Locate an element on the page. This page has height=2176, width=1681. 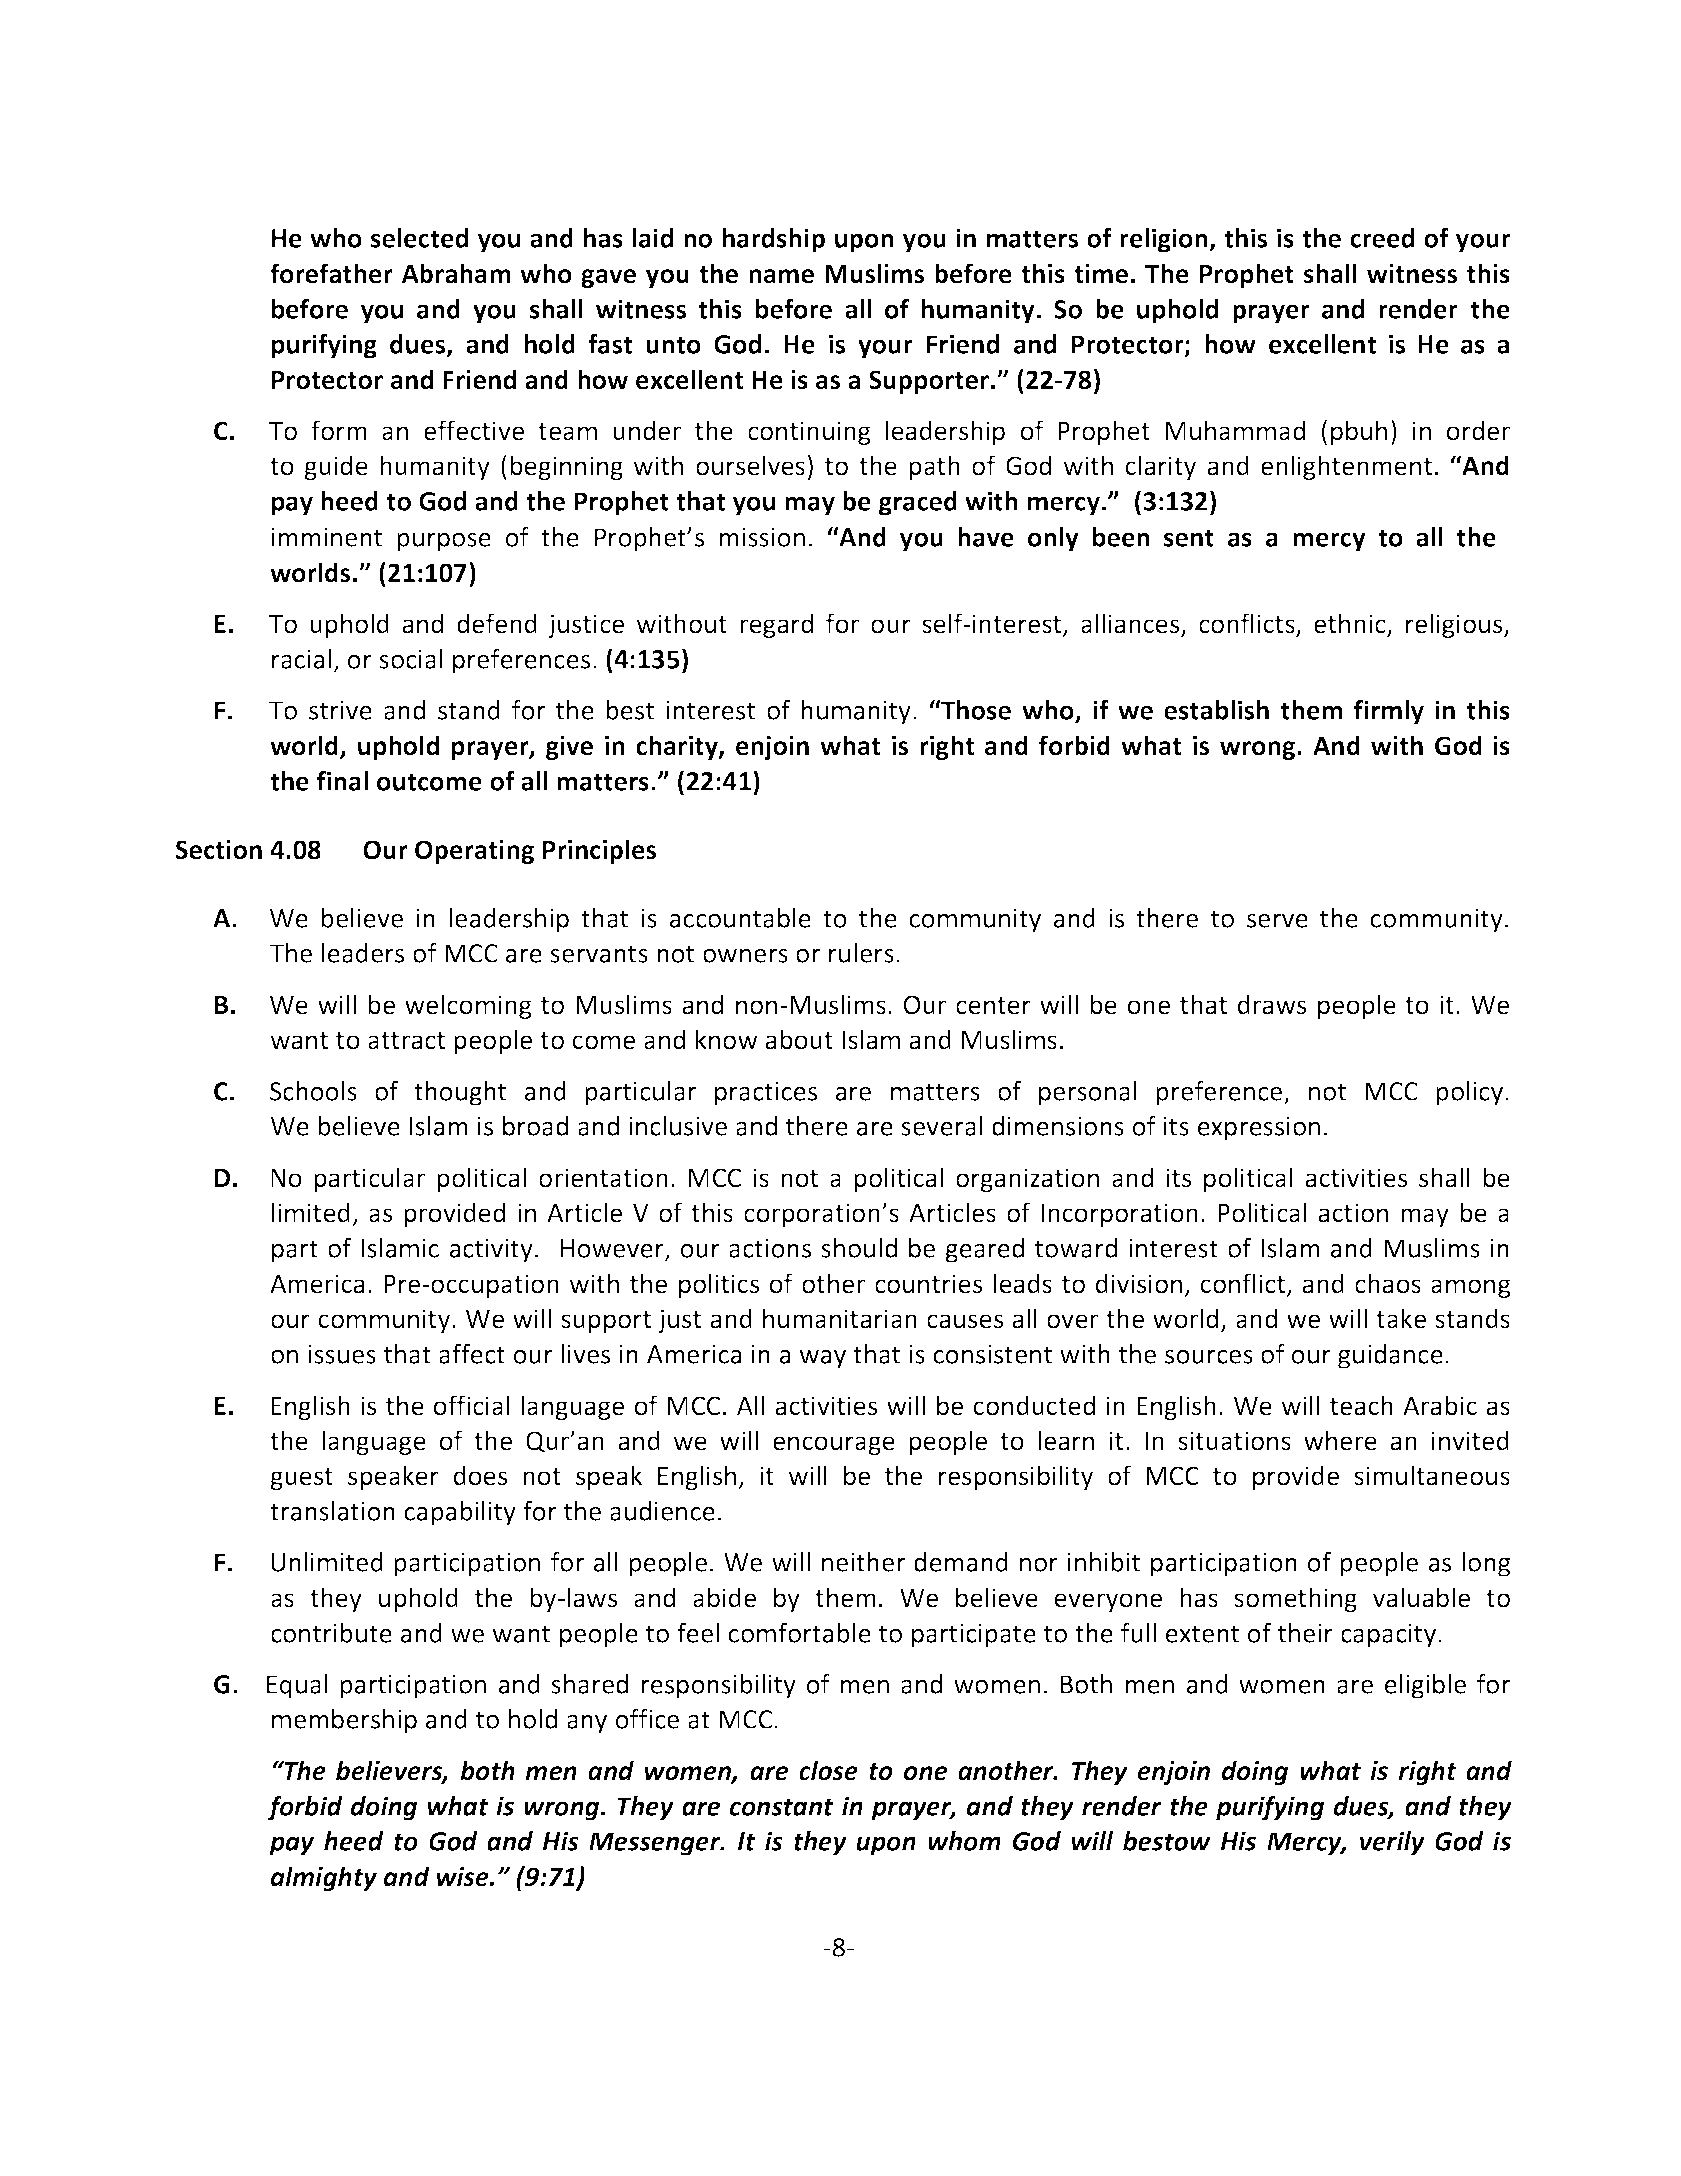
final is located at coordinates (342, 781).
